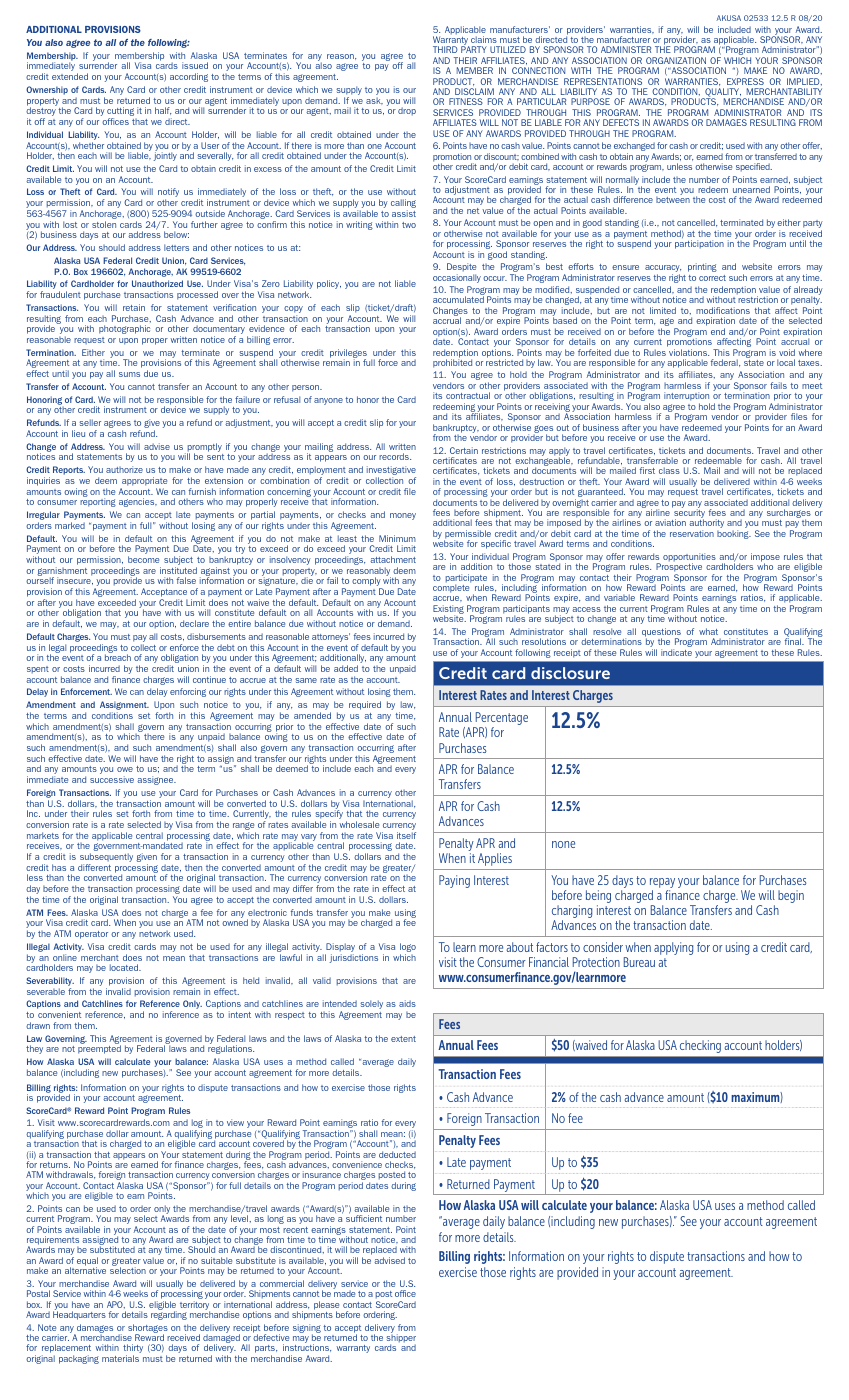 The height and width of the screenshot is (1400, 849). Describe the element at coordinates (129, 374) in the screenshot. I see `sums` at that location.
